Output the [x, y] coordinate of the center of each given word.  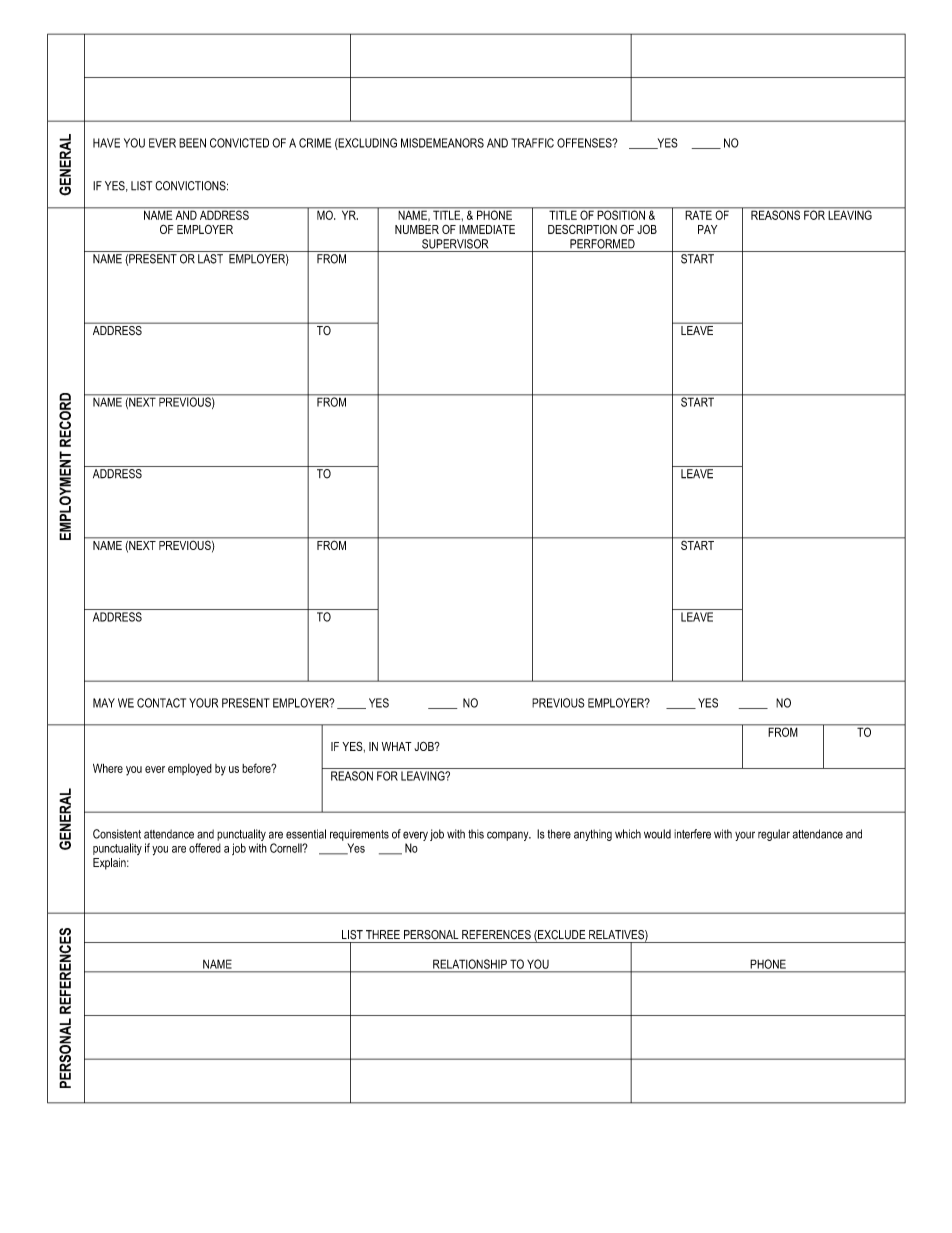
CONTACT [161, 703]
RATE [698, 214]
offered [205, 848]
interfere [692, 834]
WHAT [397, 746]
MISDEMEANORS [442, 143]
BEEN [192, 143]
